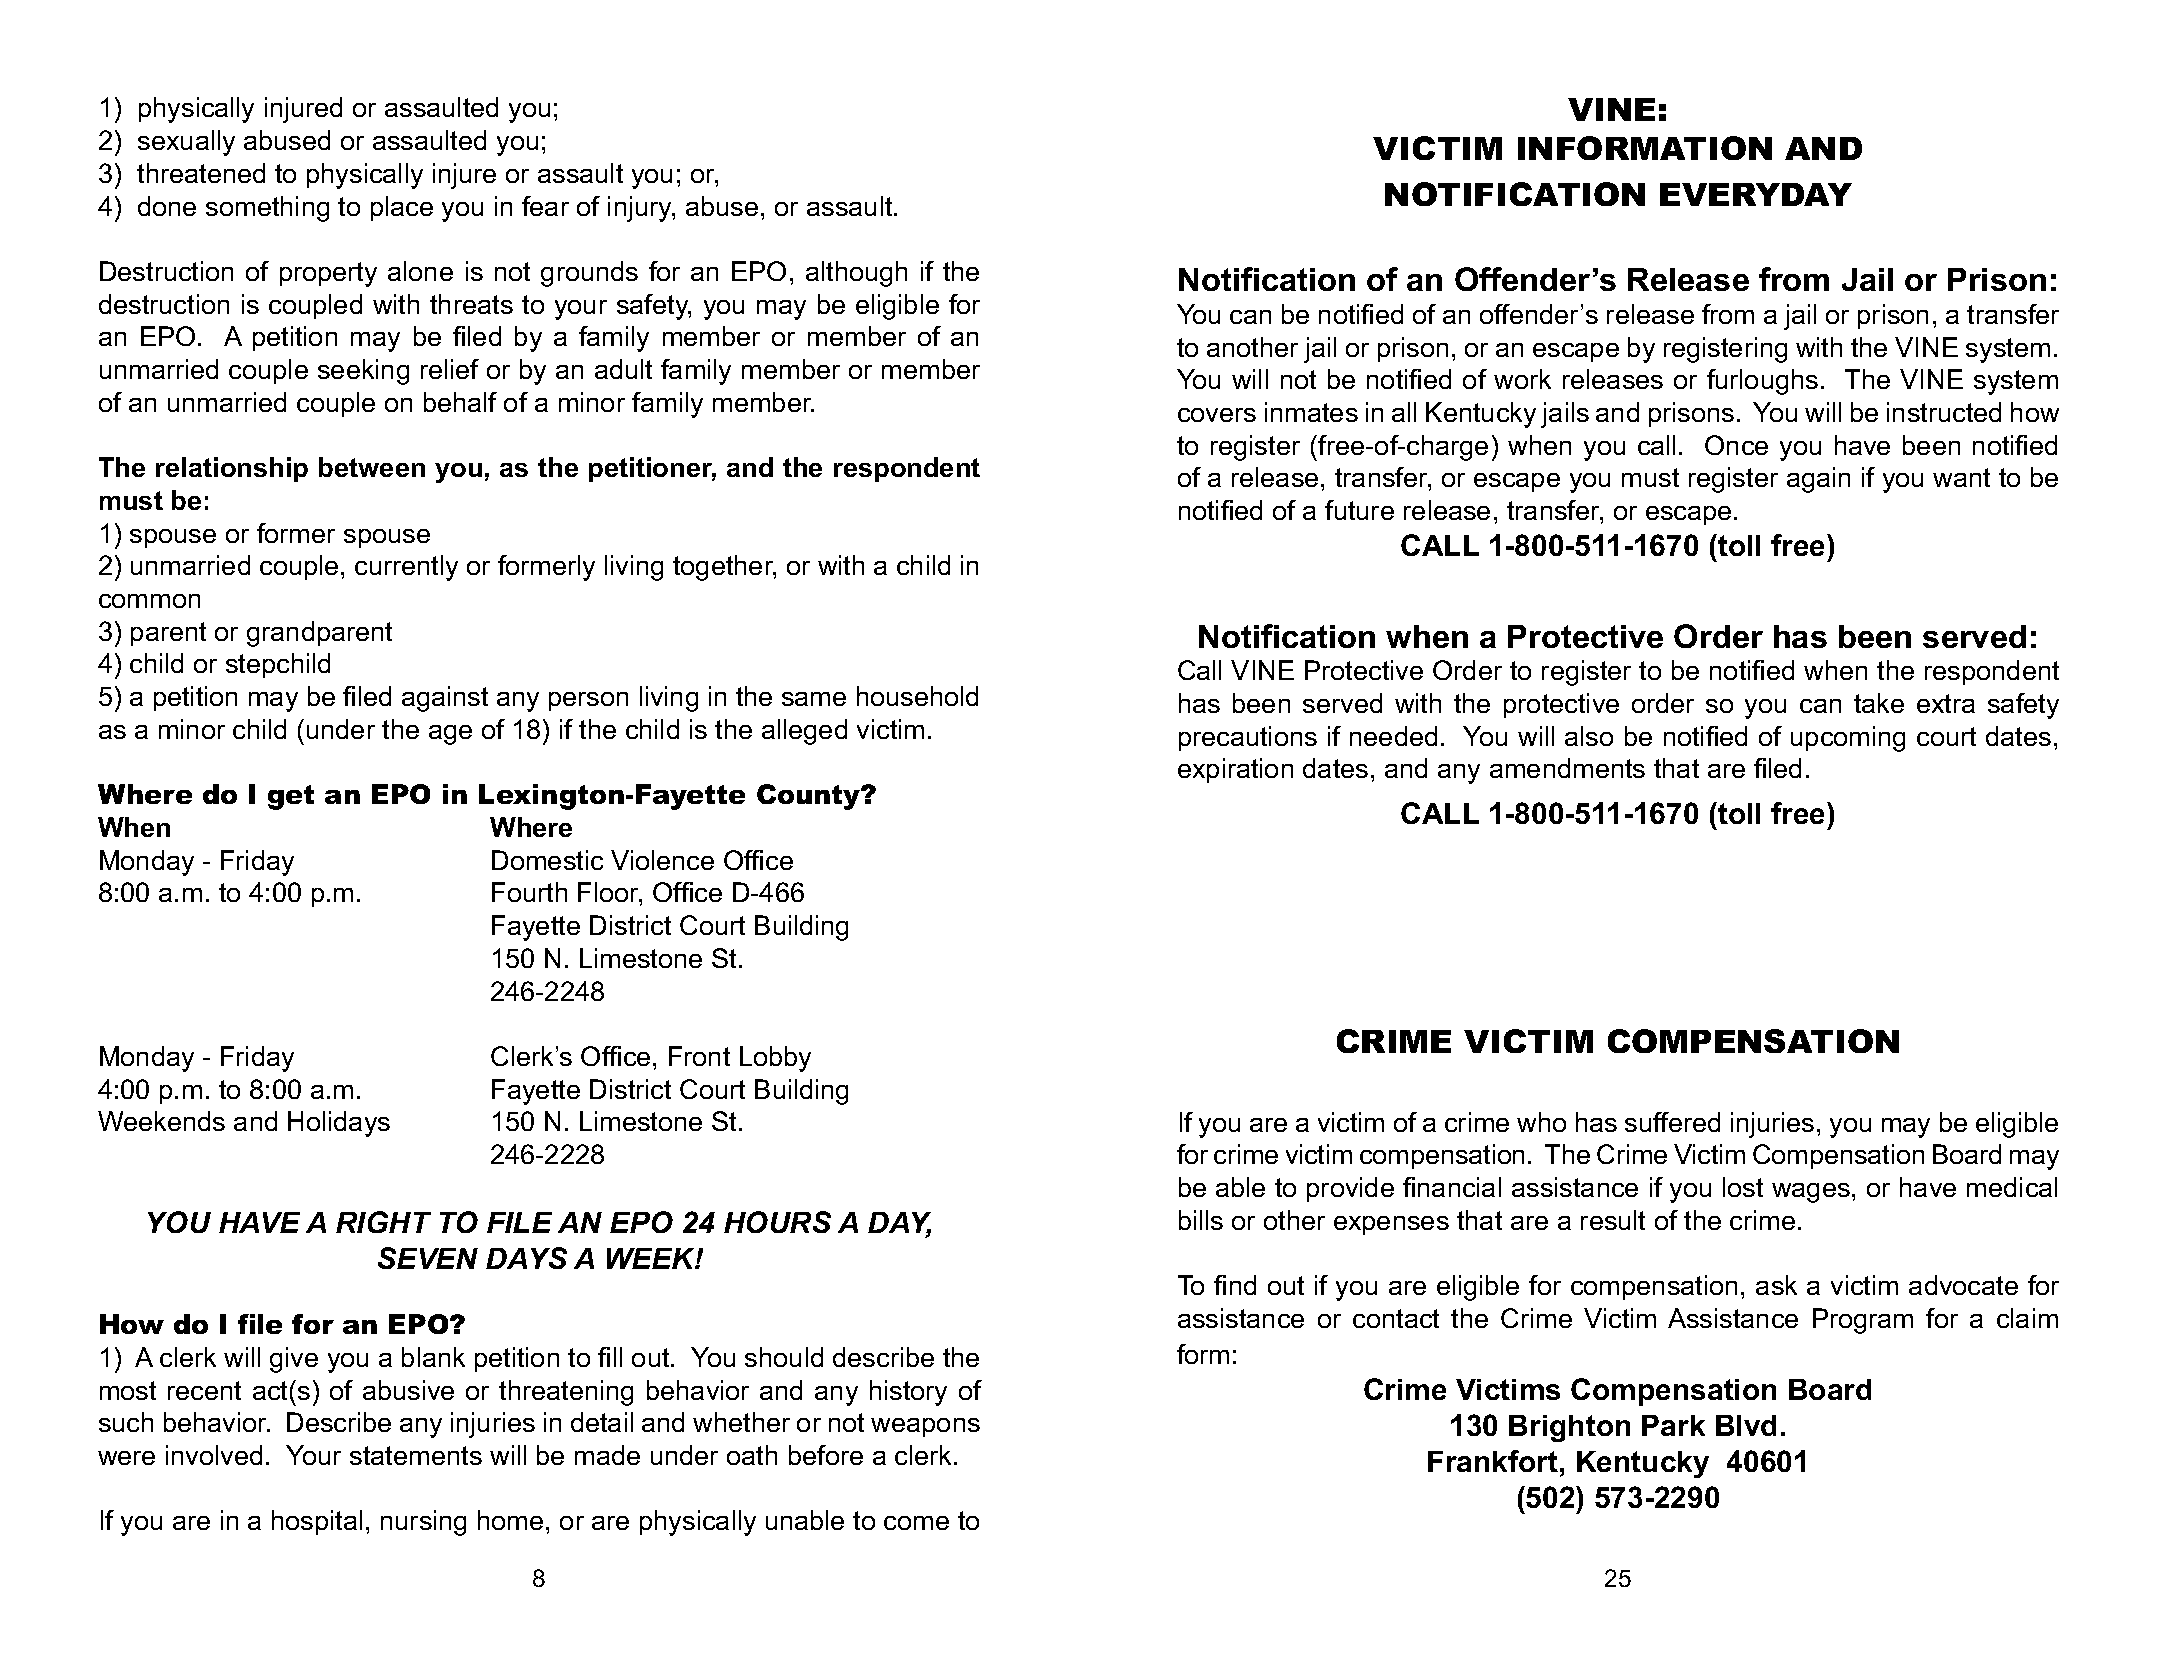  I want to click on although, so click(856, 274).
